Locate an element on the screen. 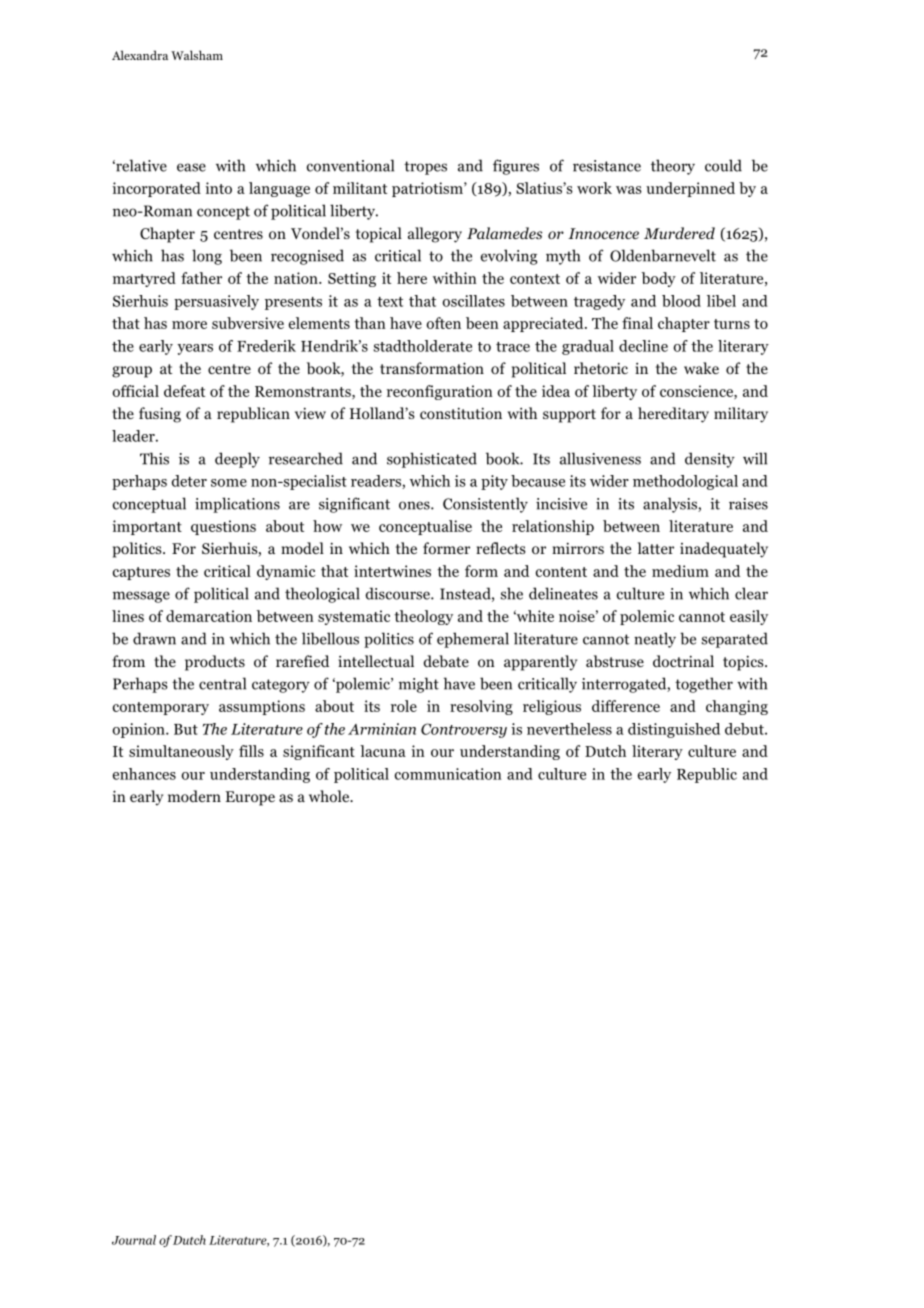 The width and height of the screenshot is (924, 1308). communication is located at coordinates (448, 774).
